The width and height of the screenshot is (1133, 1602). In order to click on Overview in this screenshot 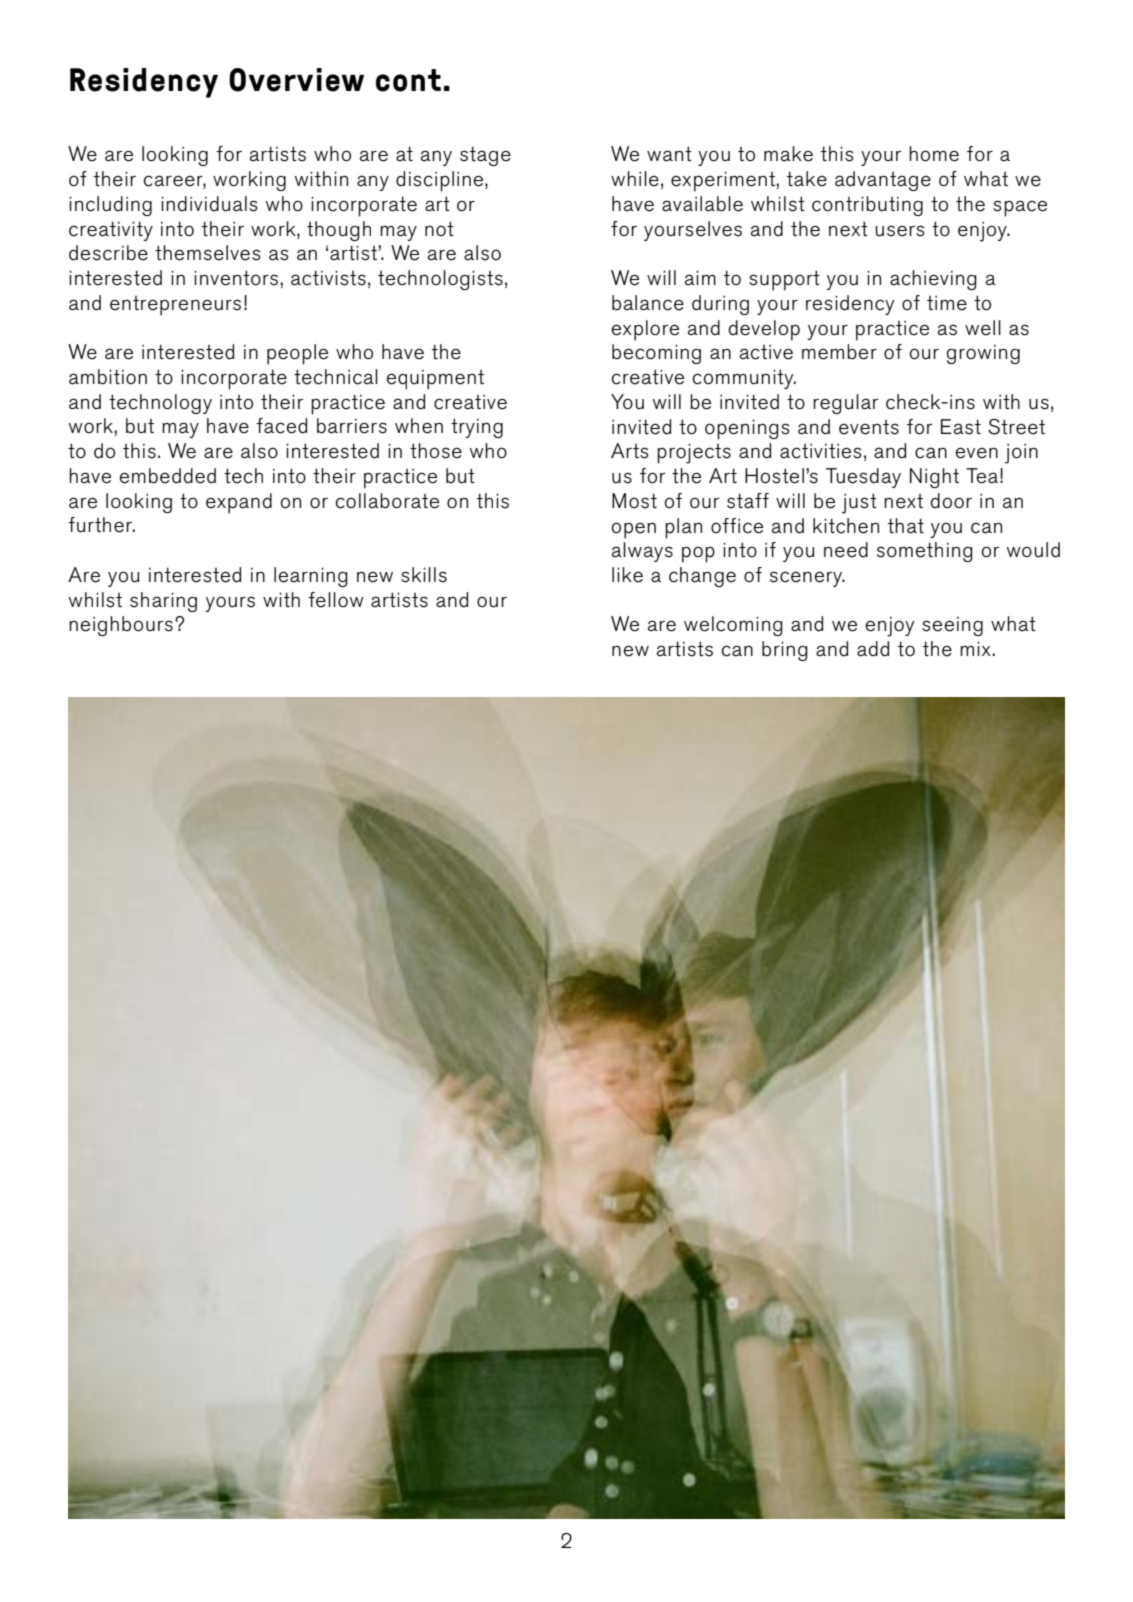, I will do `click(296, 80)`.
